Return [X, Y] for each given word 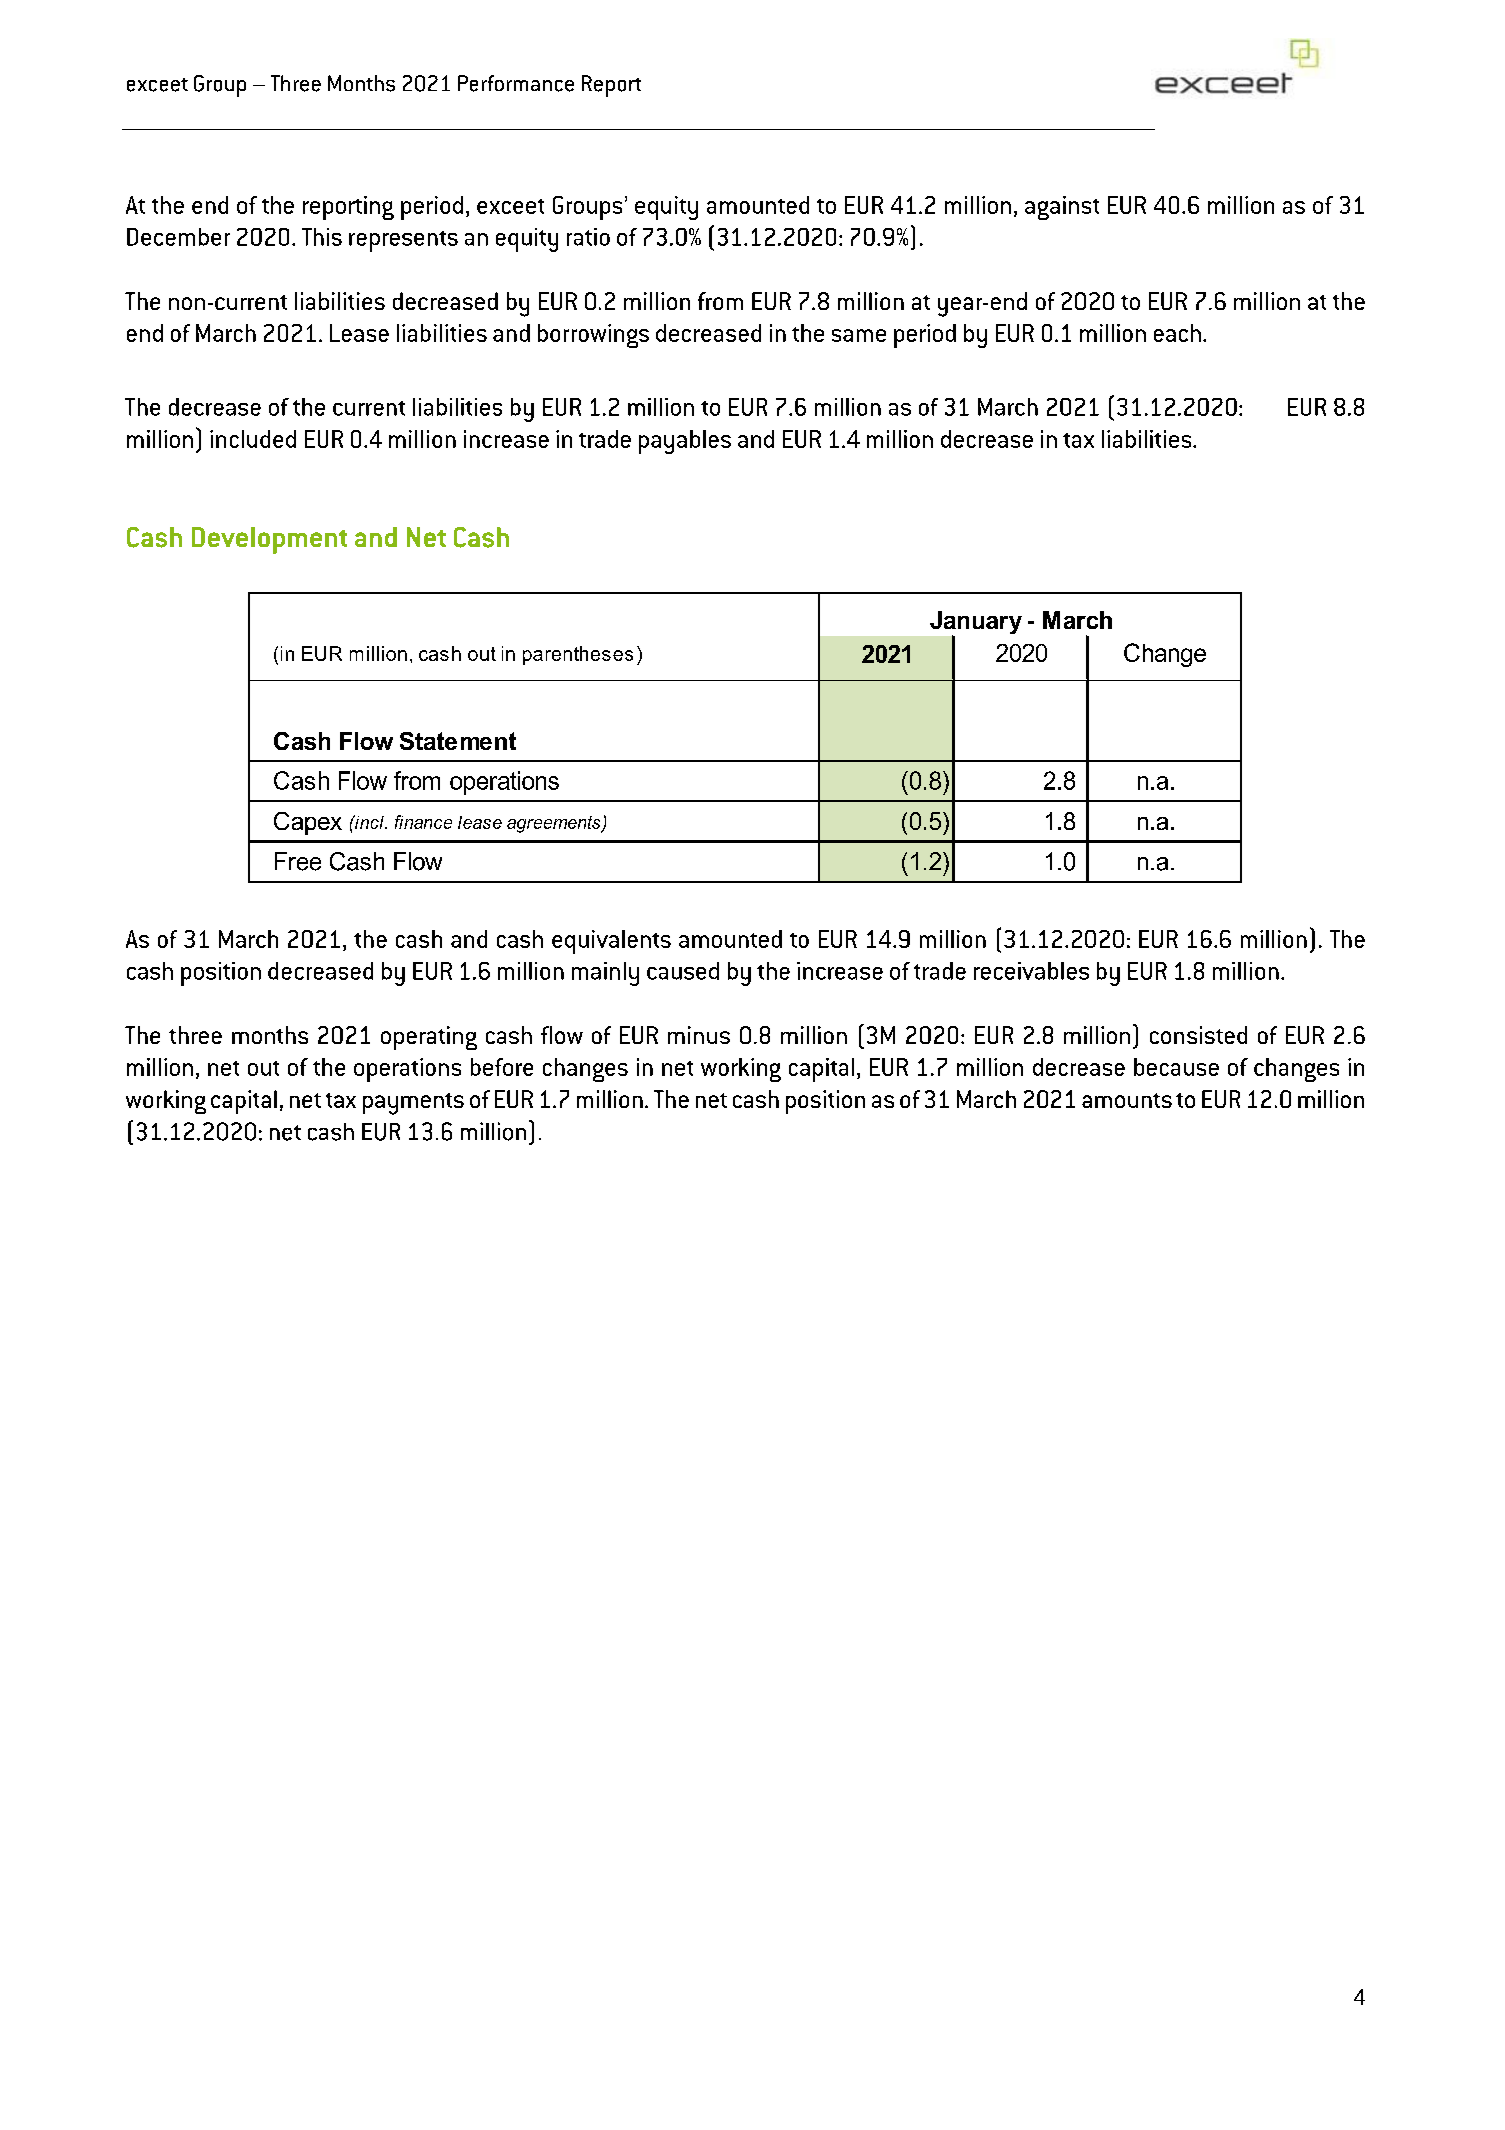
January [976, 624]
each [1177, 333]
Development [269, 540]
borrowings [593, 336]
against [1062, 208]
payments [413, 1104]
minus [699, 1035]
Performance [516, 83]
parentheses [578, 655]
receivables [1031, 971]
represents [403, 241]
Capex [308, 823]
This [322, 237]
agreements [555, 824]
